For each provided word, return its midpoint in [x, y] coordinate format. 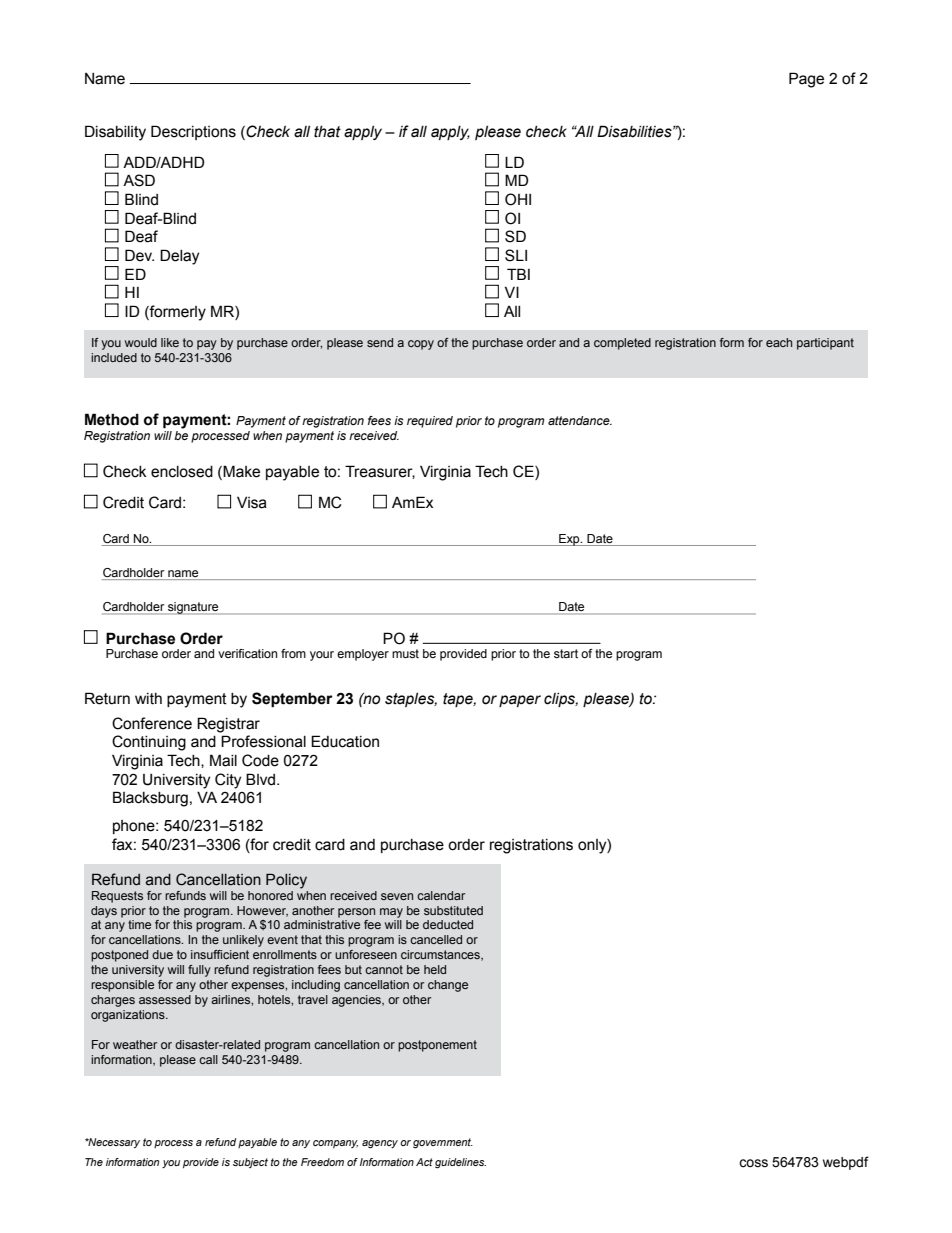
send [380, 342]
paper [520, 701]
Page [806, 80]
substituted [453, 910]
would [141, 342]
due [162, 954]
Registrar [228, 725]
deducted [448, 924]
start [566, 653]
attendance [580, 420]
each [779, 342]
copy [421, 345]
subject [250, 1163]
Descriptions [193, 132]
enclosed [182, 472]
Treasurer [380, 472]
